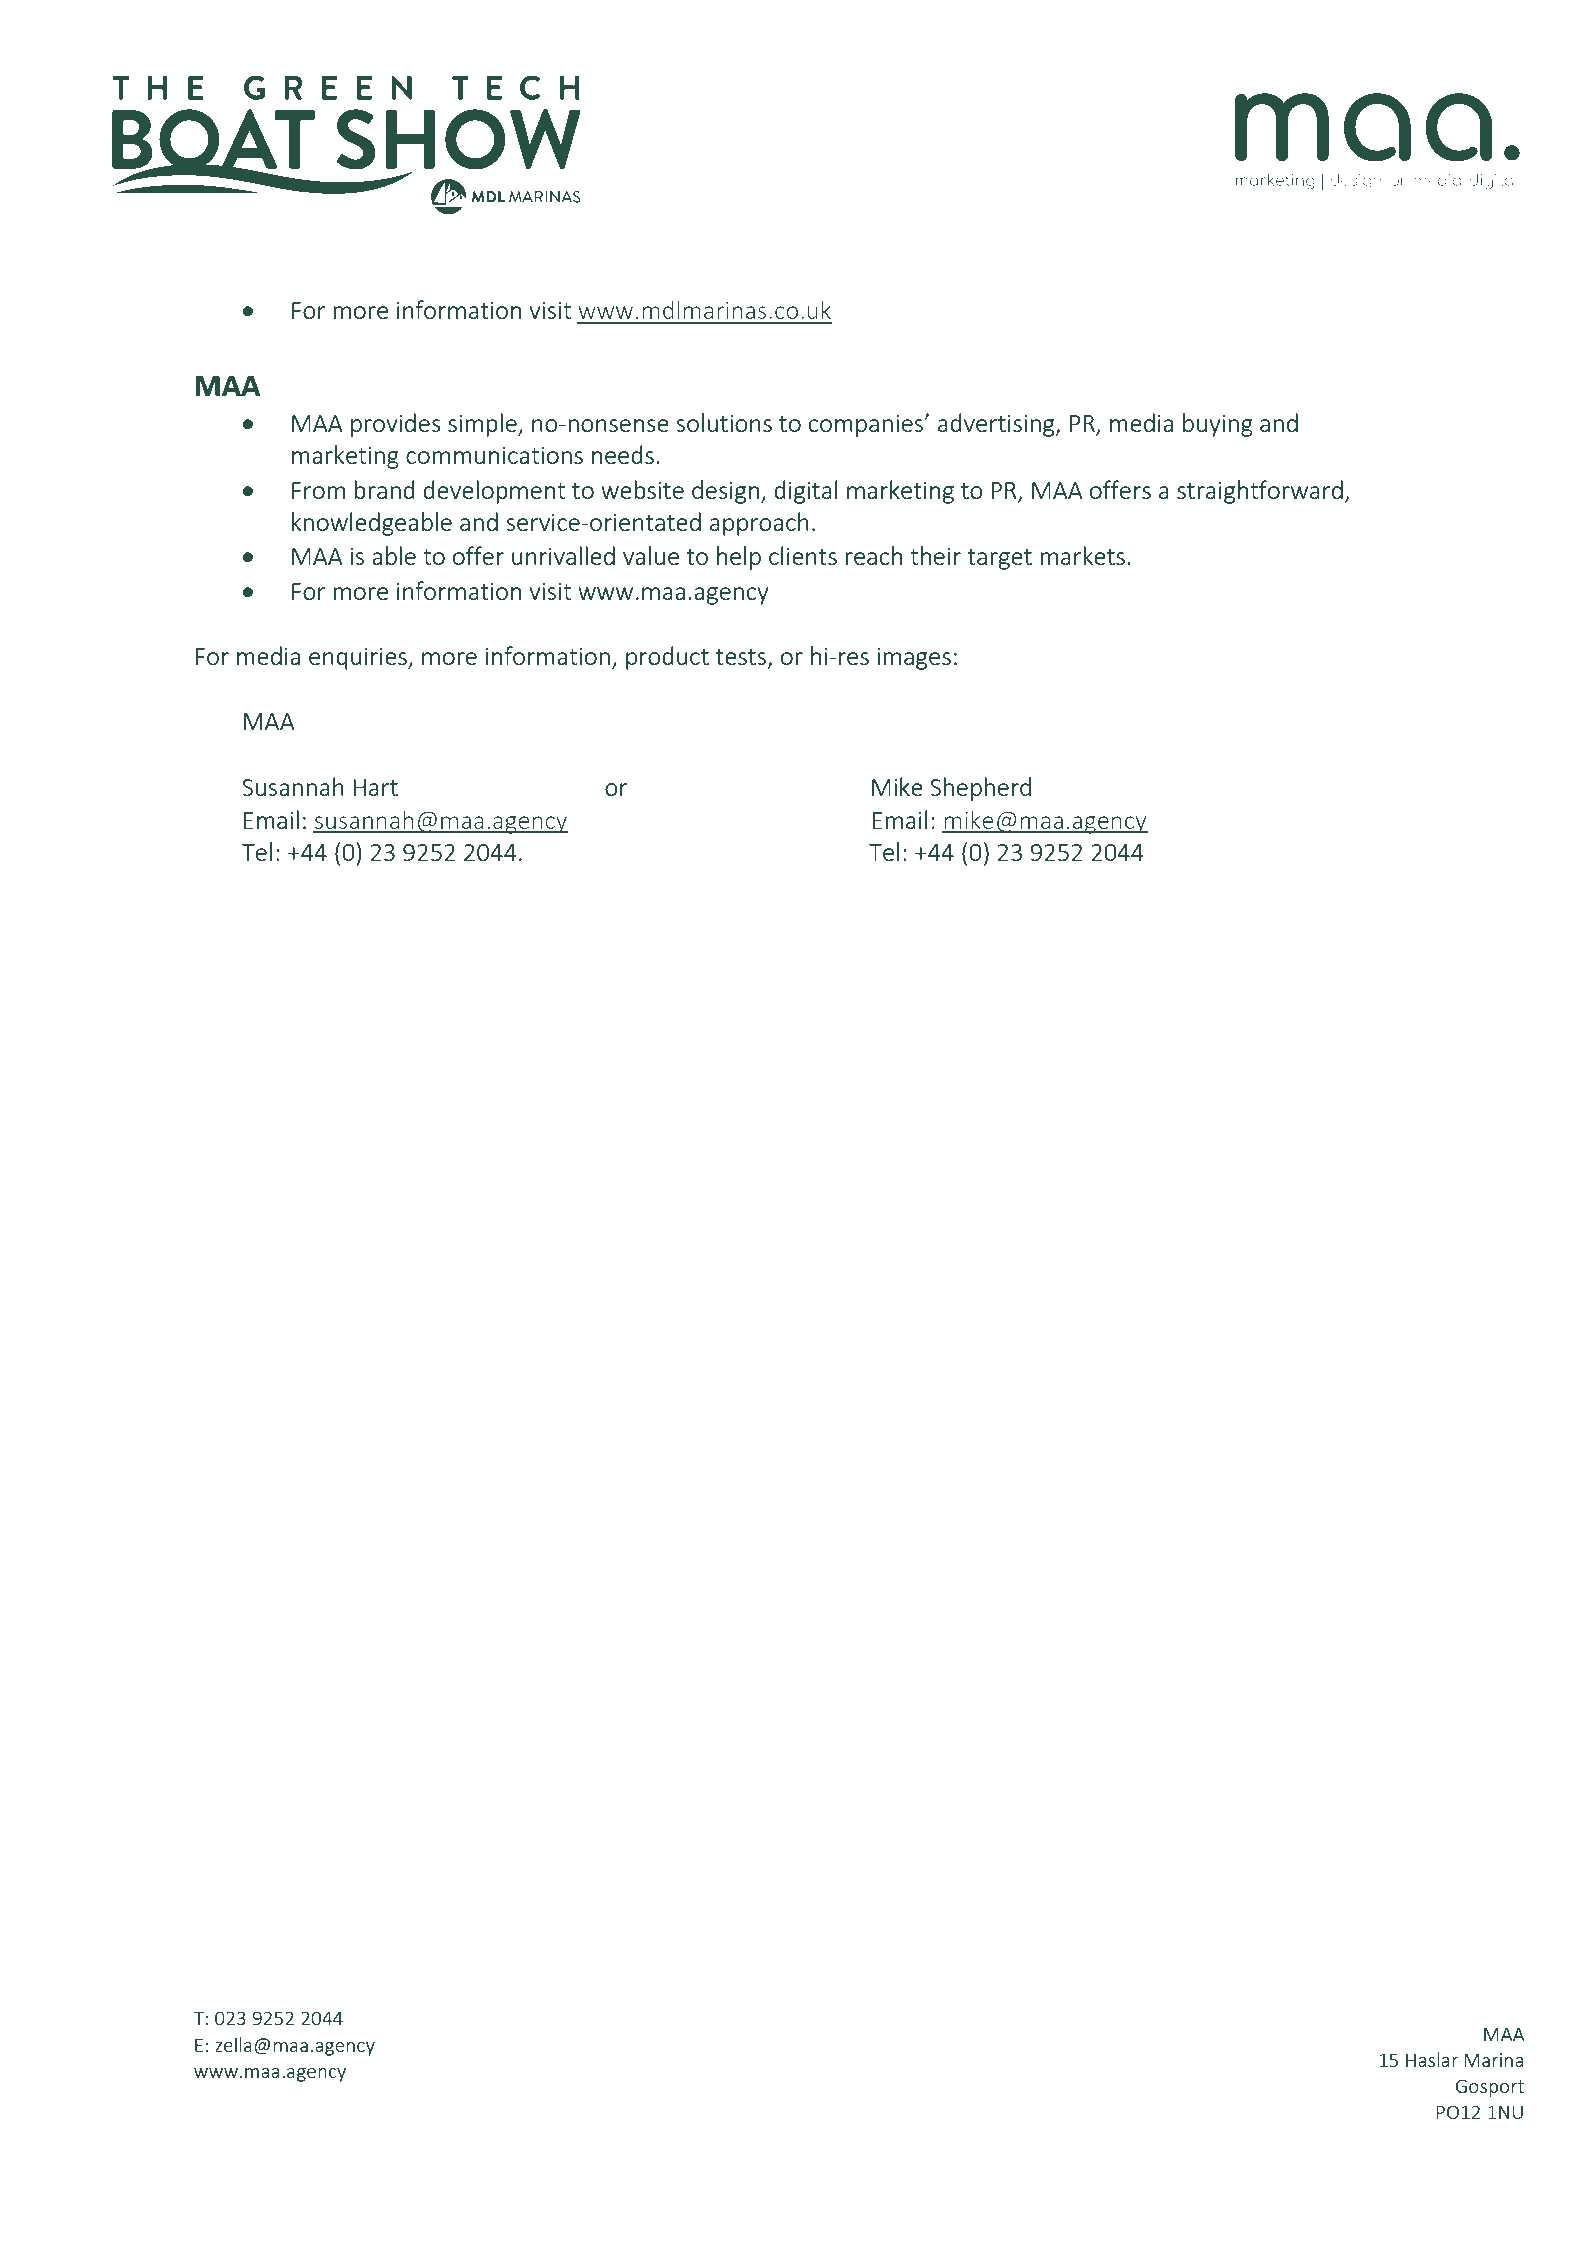 The width and height of the page is (1595, 2256). What do you see at coordinates (396, 425) in the page?
I see `provides` at bounding box center [396, 425].
